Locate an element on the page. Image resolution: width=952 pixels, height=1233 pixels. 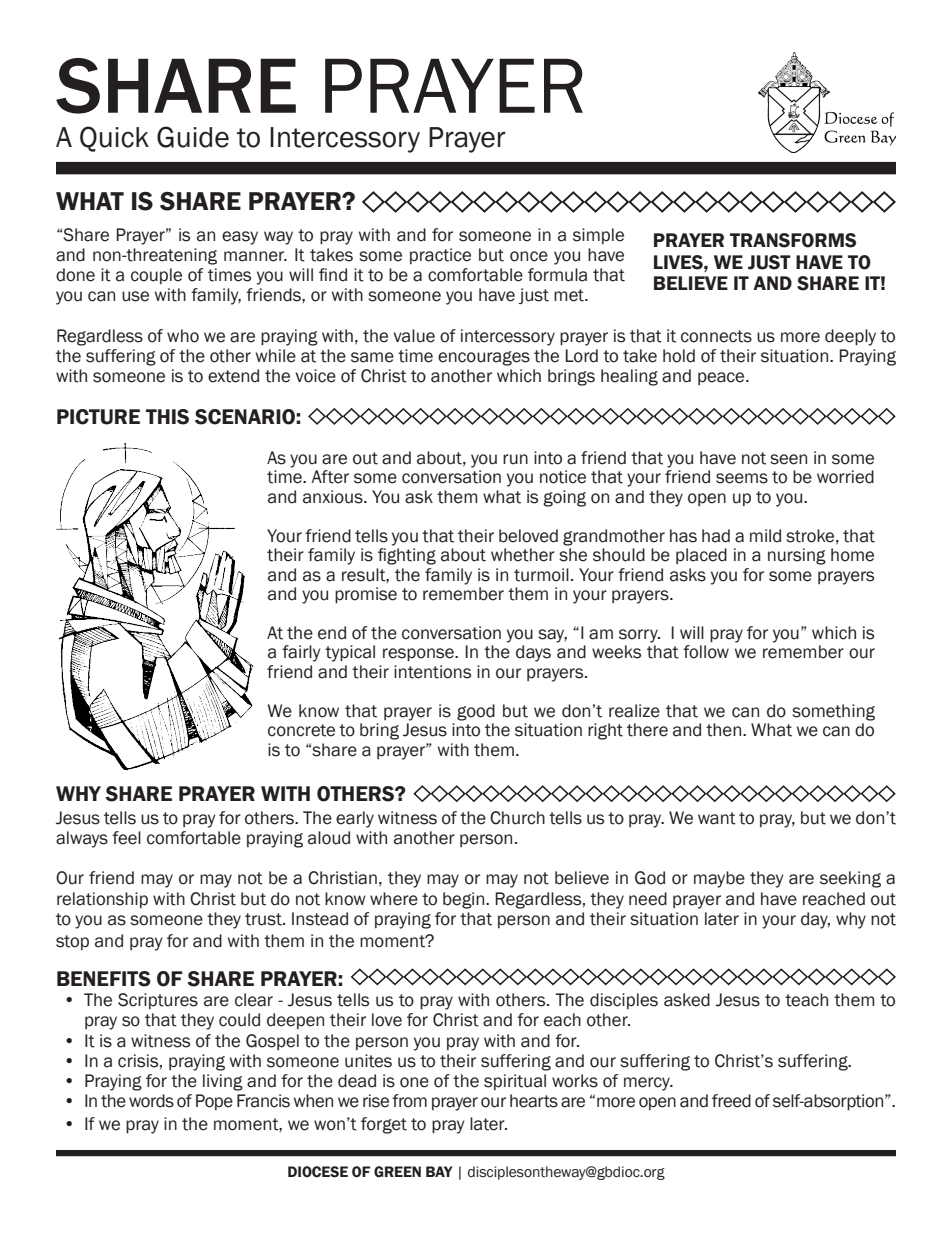
run is located at coordinates (515, 459).
